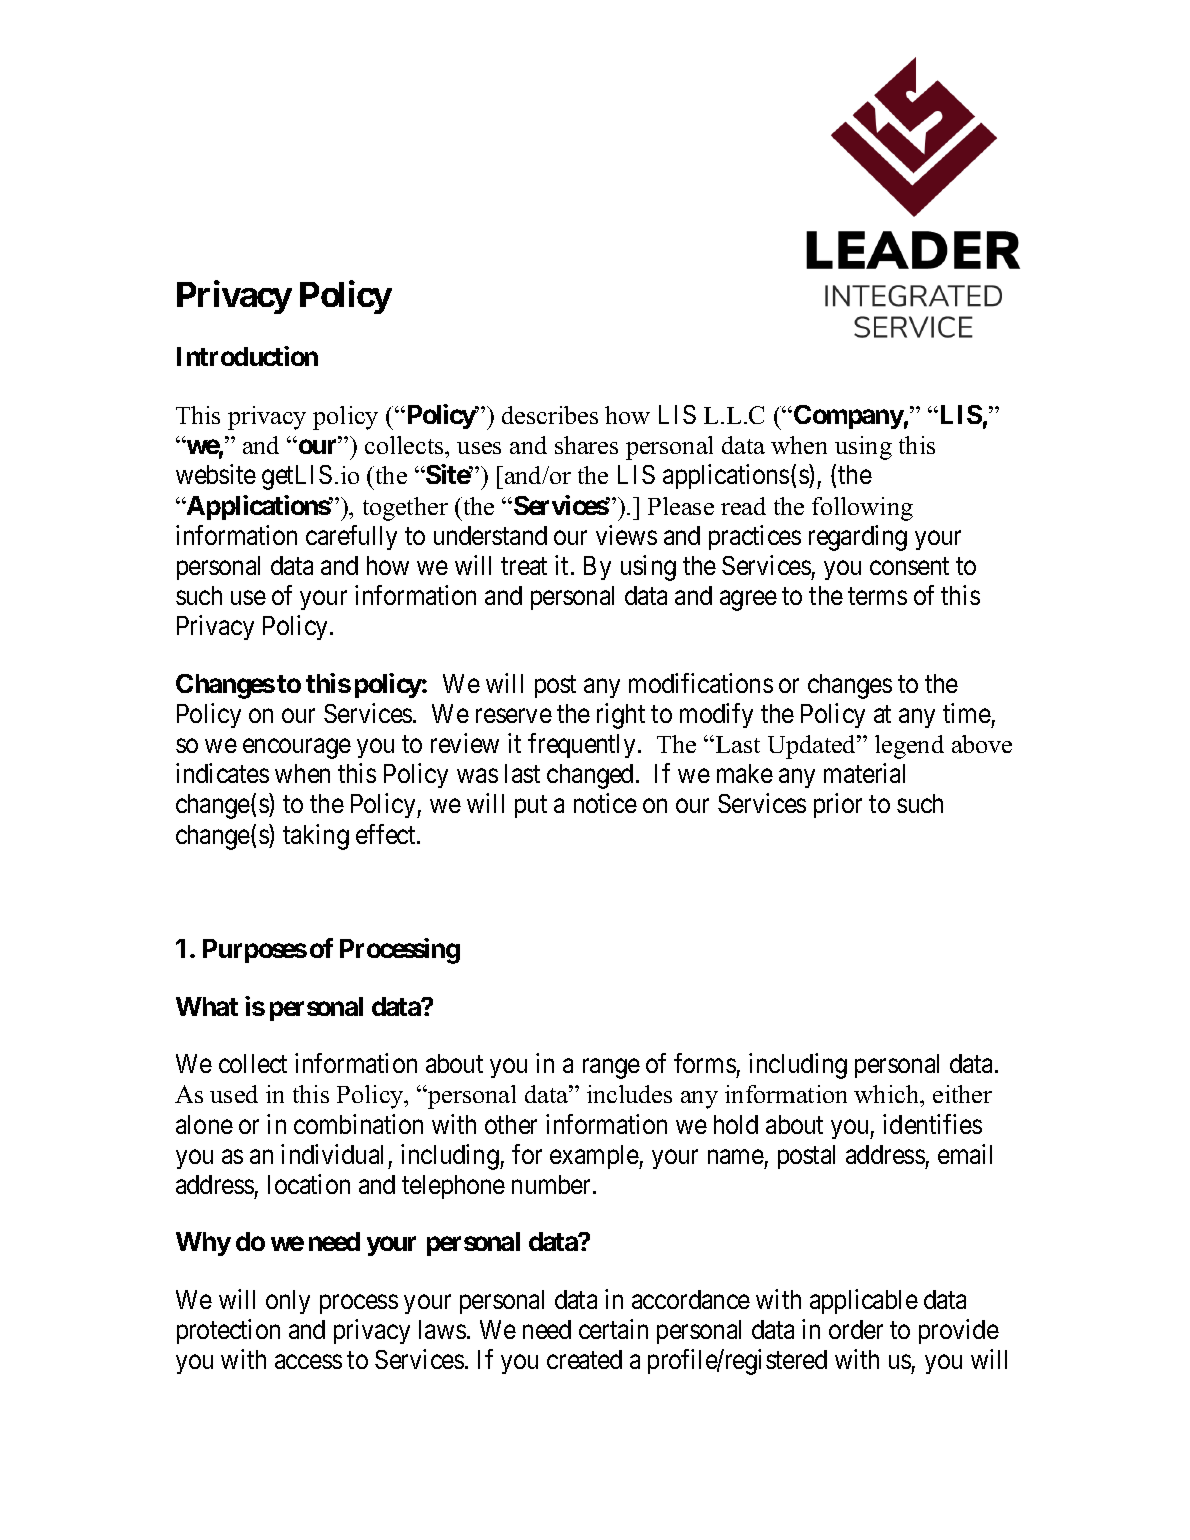 The height and width of the screenshot is (1540, 1190). Describe the element at coordinates (862, 509) in the screenshot. I see `following` at that location.
